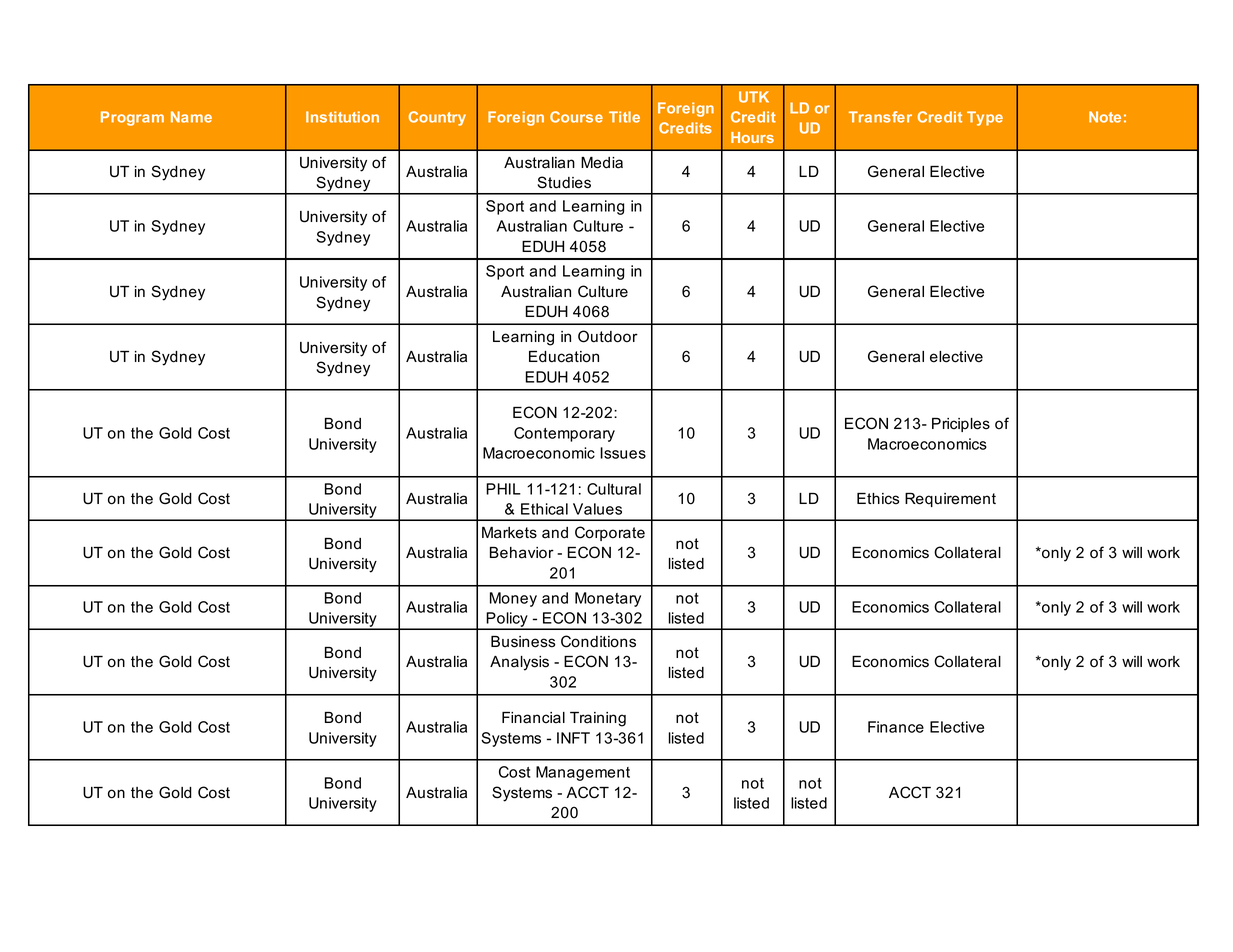  Describe the element at coordinates (191, 117) in the screenshot. I see `Name` at that location.
